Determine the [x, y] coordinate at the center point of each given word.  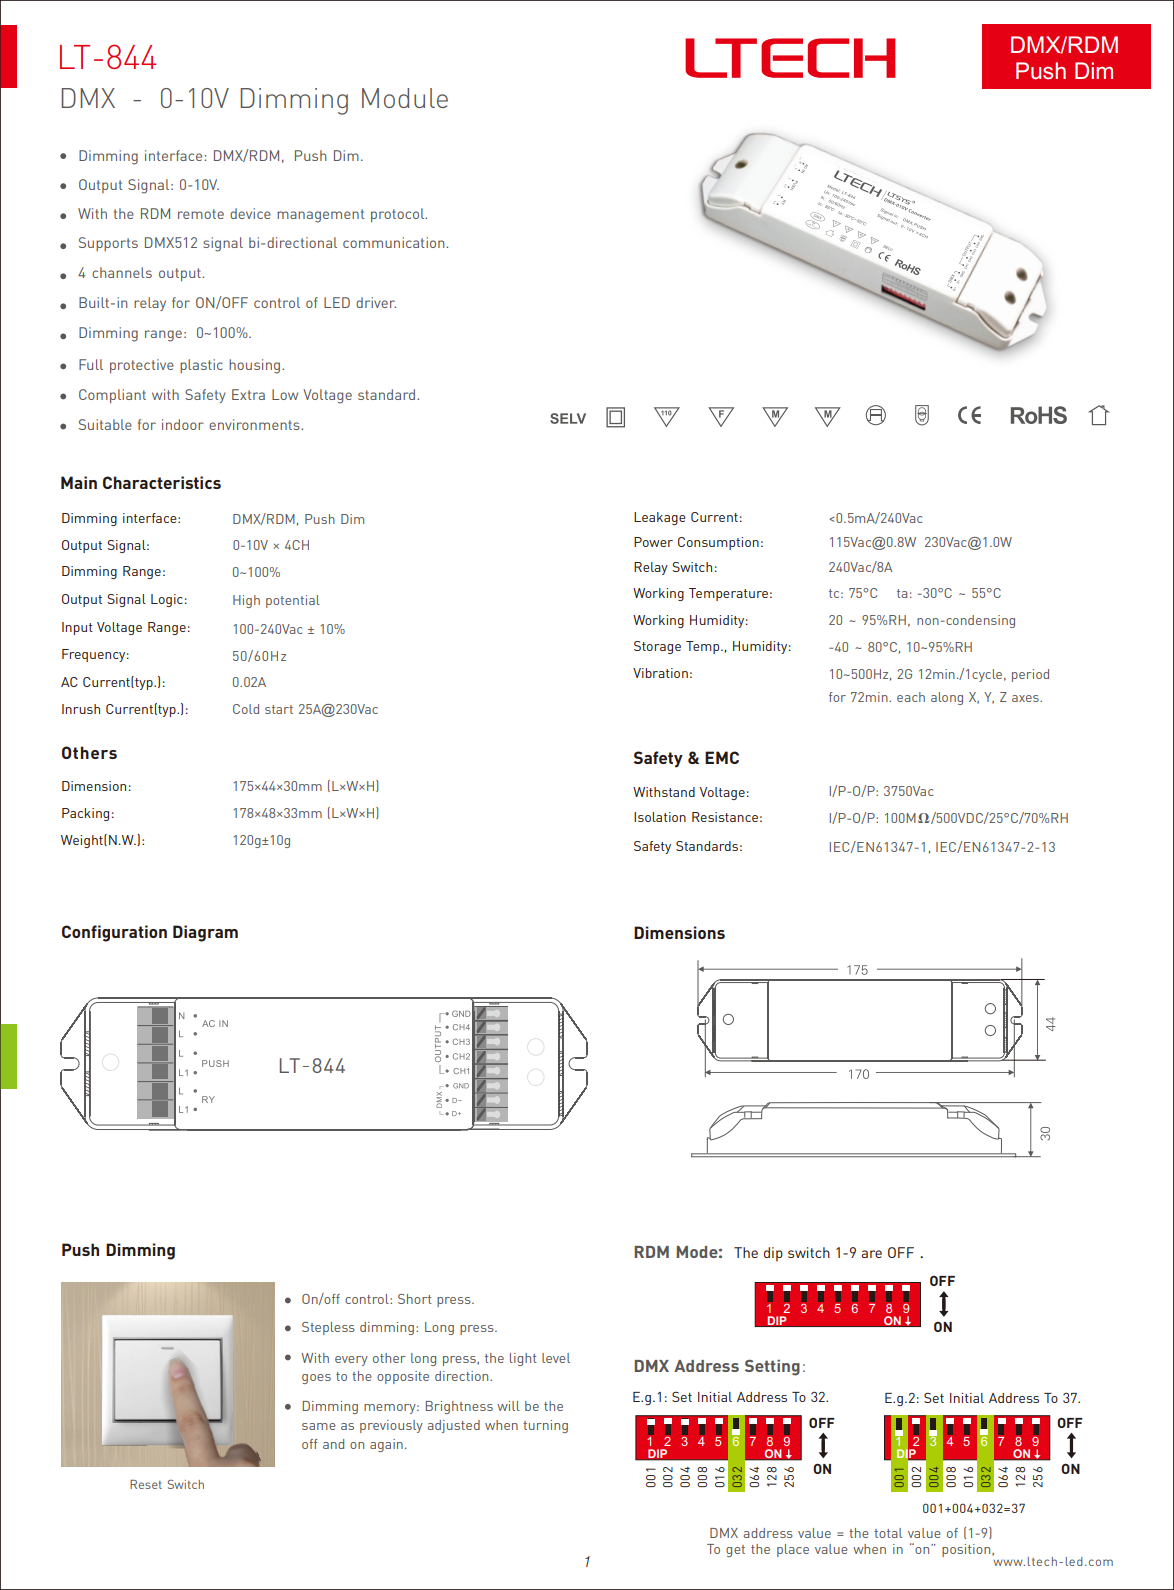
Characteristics [162, 482]
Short [415, 1299]
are [871, 1254]
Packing [85, 814]
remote [201, 214]
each [911, 697]
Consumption [718, 543]
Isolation [660, 817]
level [556, 1358]
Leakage [660, 518]
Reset [146, 1484]
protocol [399, 215]
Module [405, 98]
